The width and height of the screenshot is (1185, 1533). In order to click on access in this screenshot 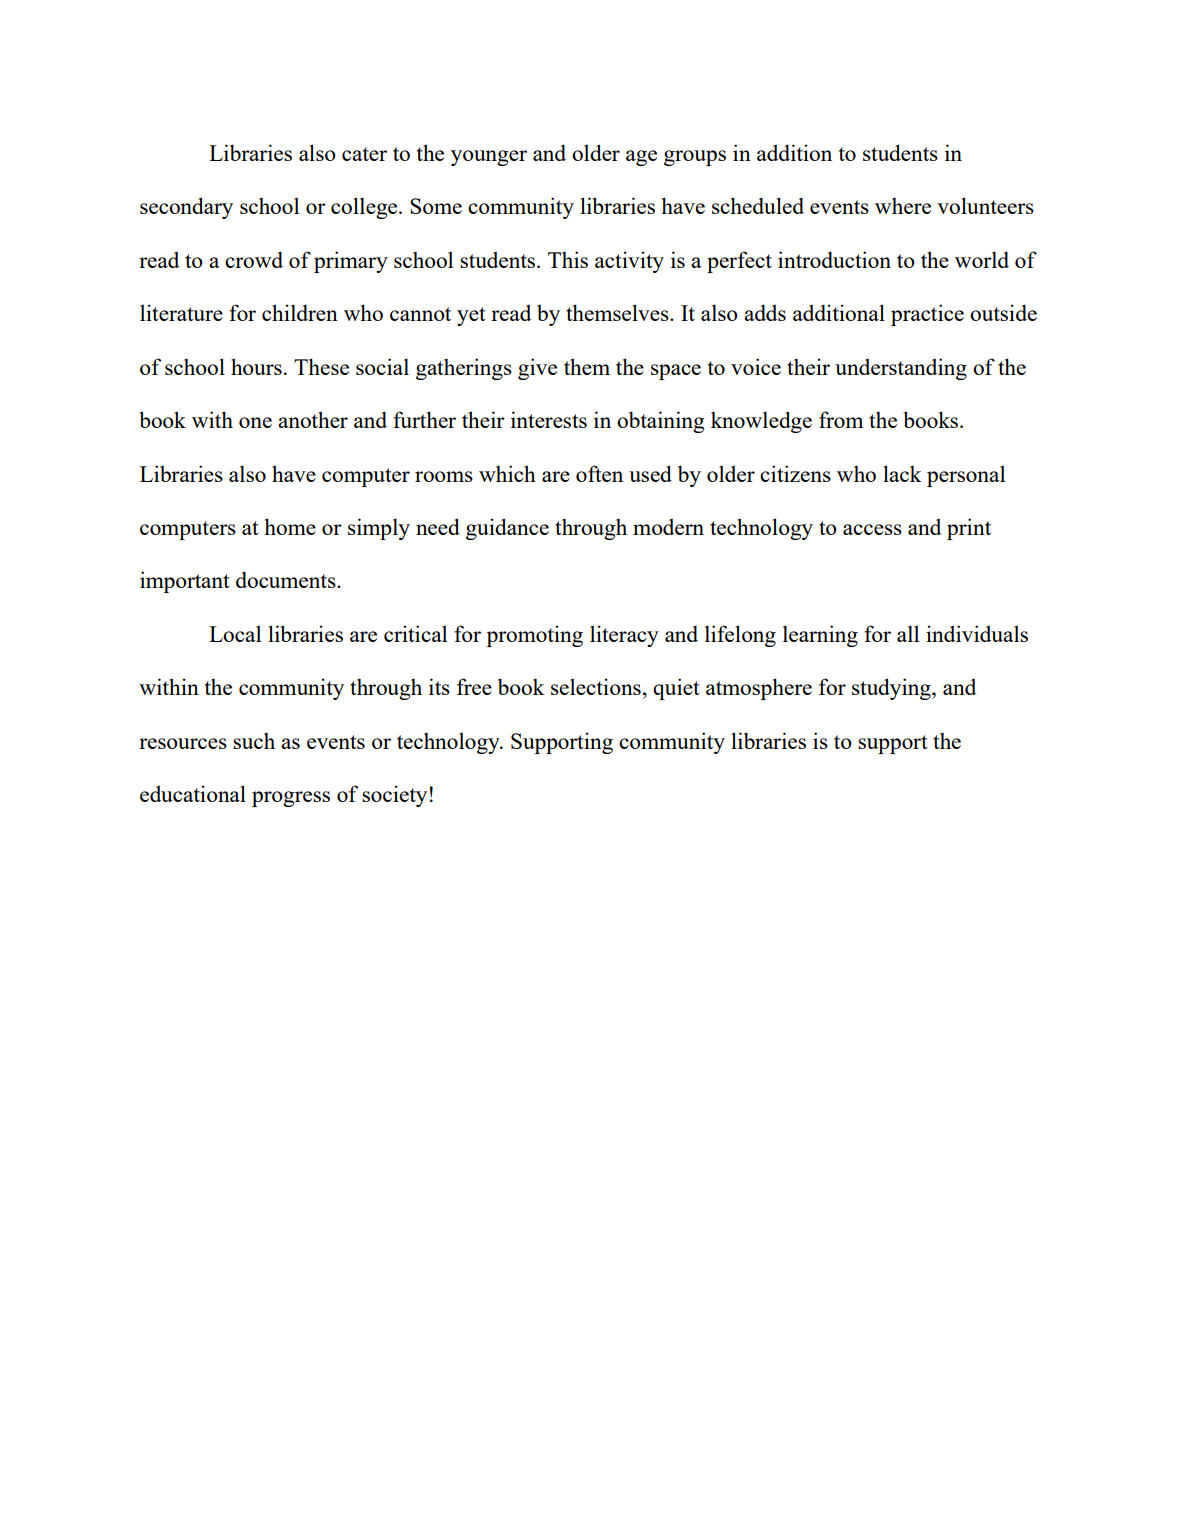, I will do `click(872, 529)`.
